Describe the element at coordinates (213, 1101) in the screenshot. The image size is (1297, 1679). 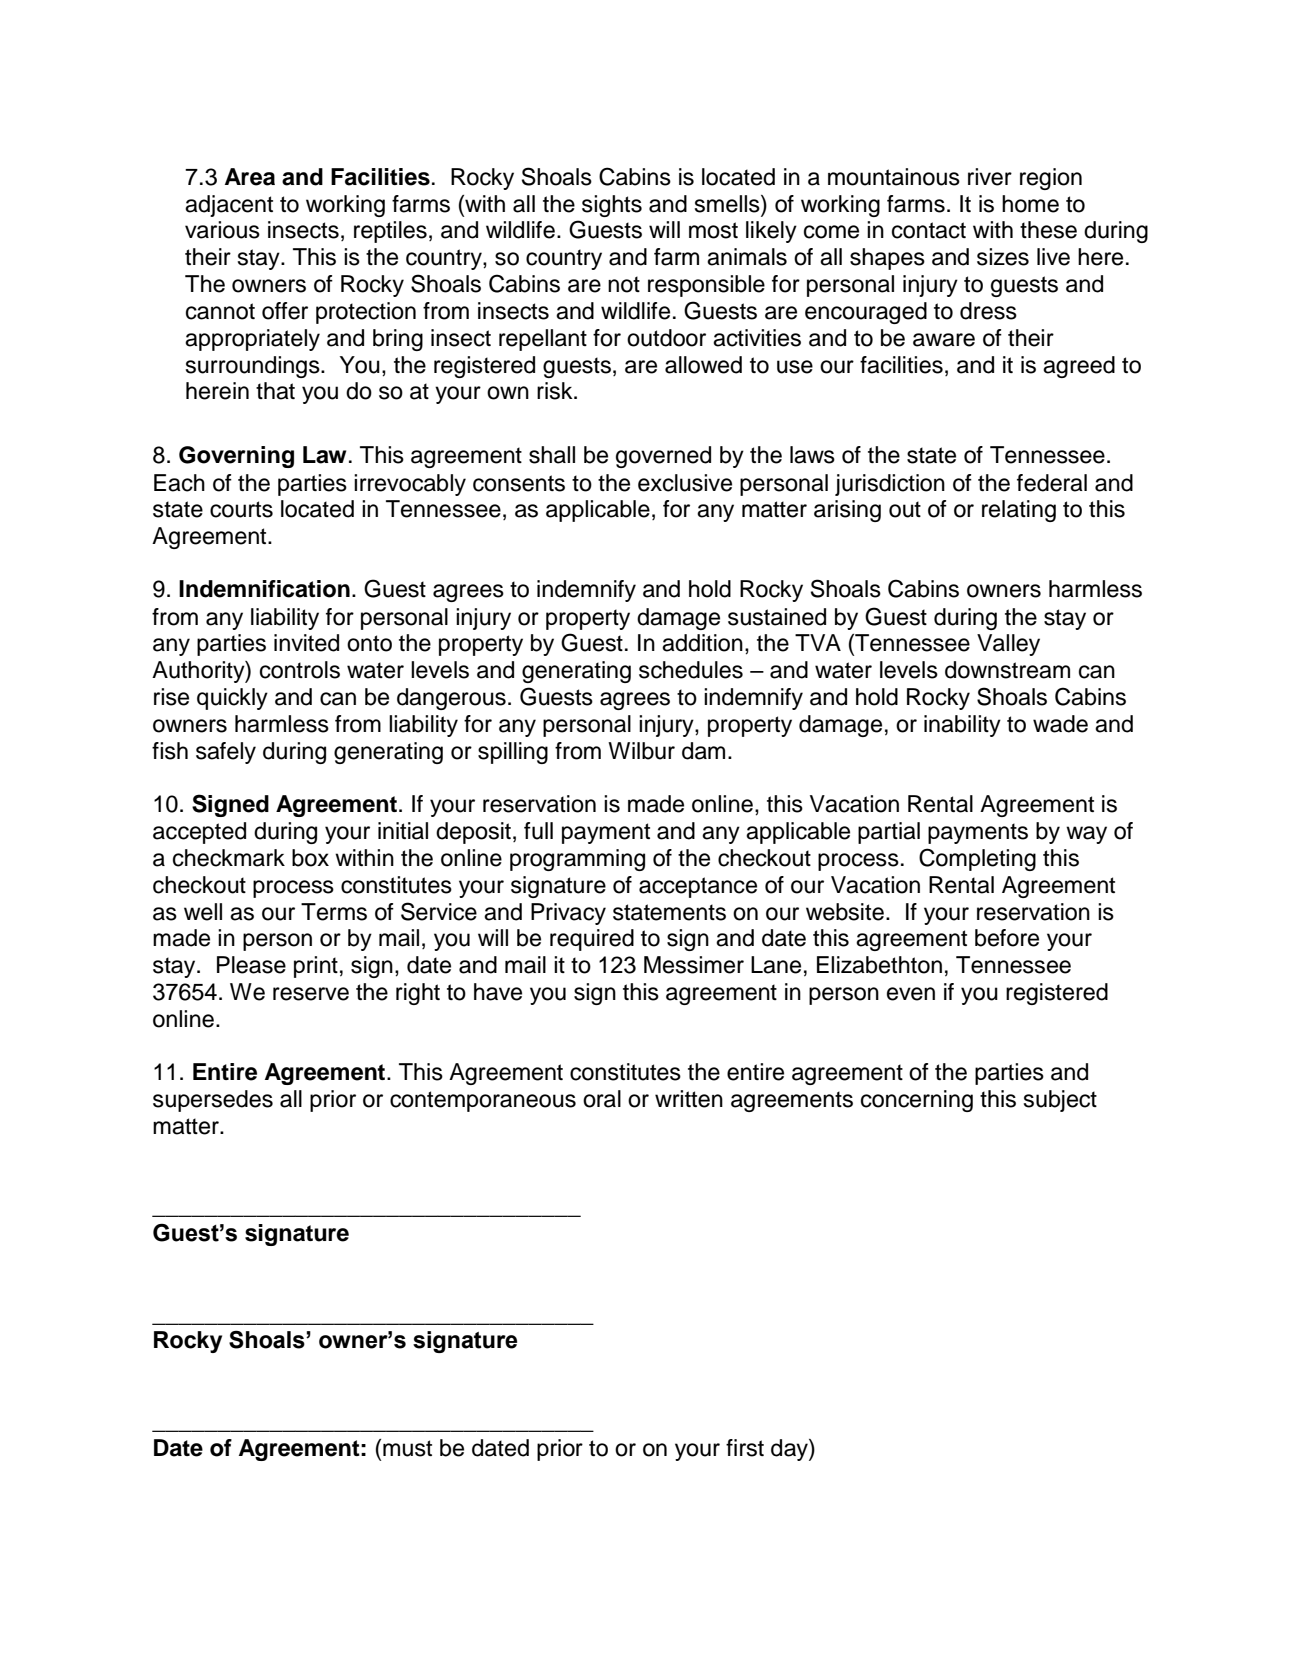
I see `supersedes` at that location.
